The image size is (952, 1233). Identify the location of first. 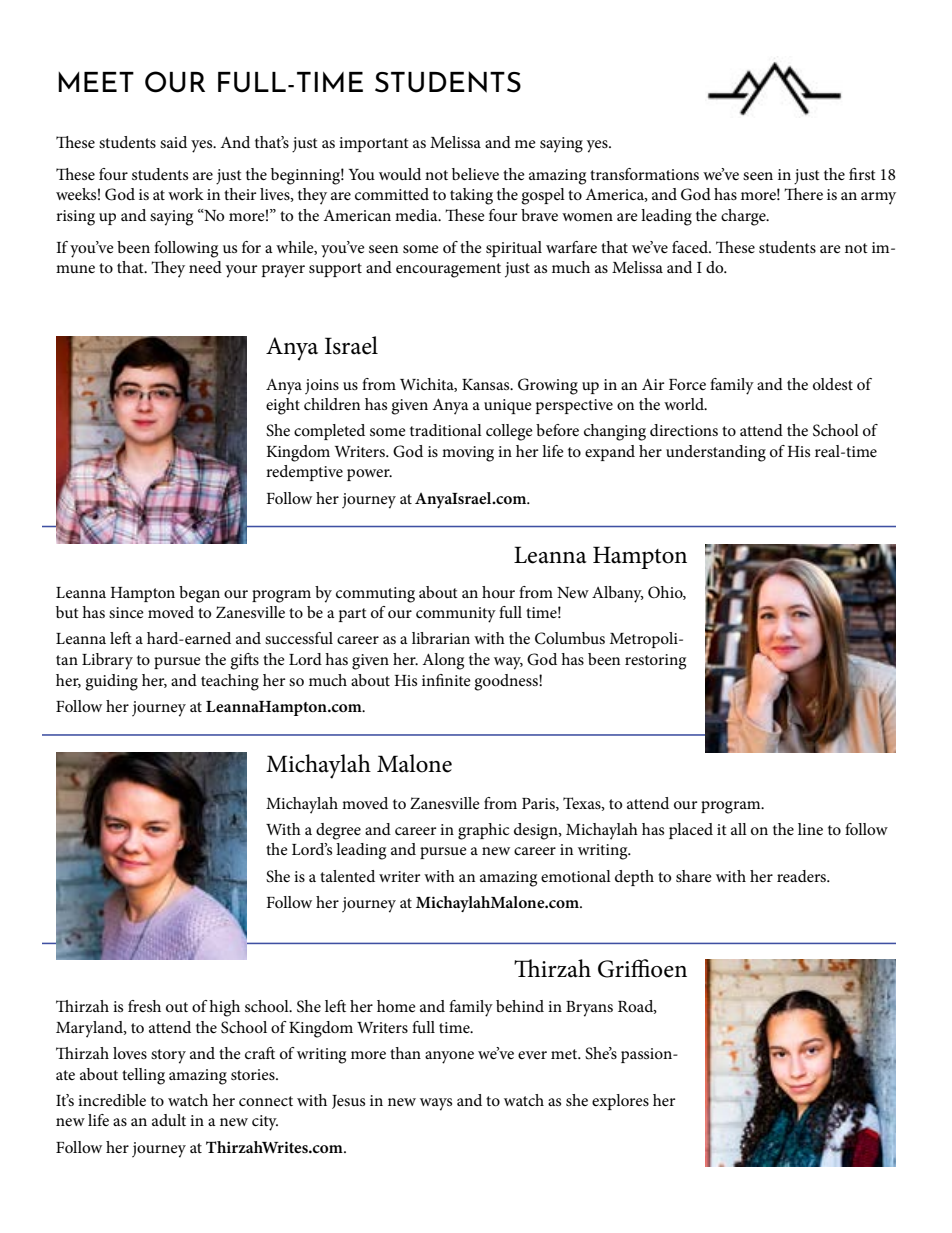
(862, 174).
